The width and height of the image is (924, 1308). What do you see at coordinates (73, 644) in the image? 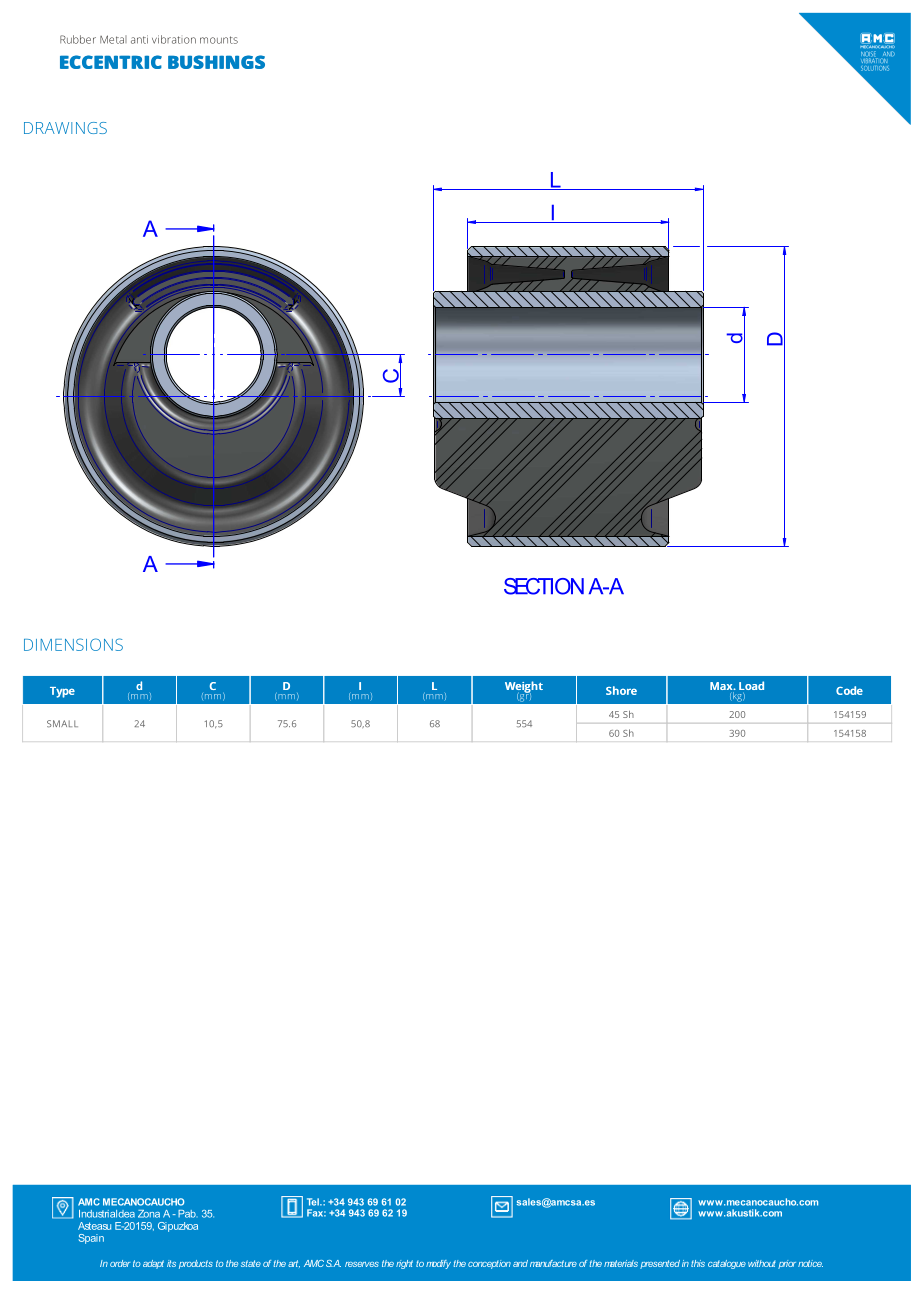
I see `DIMENSIONS` at bounding box center [73, 644].
